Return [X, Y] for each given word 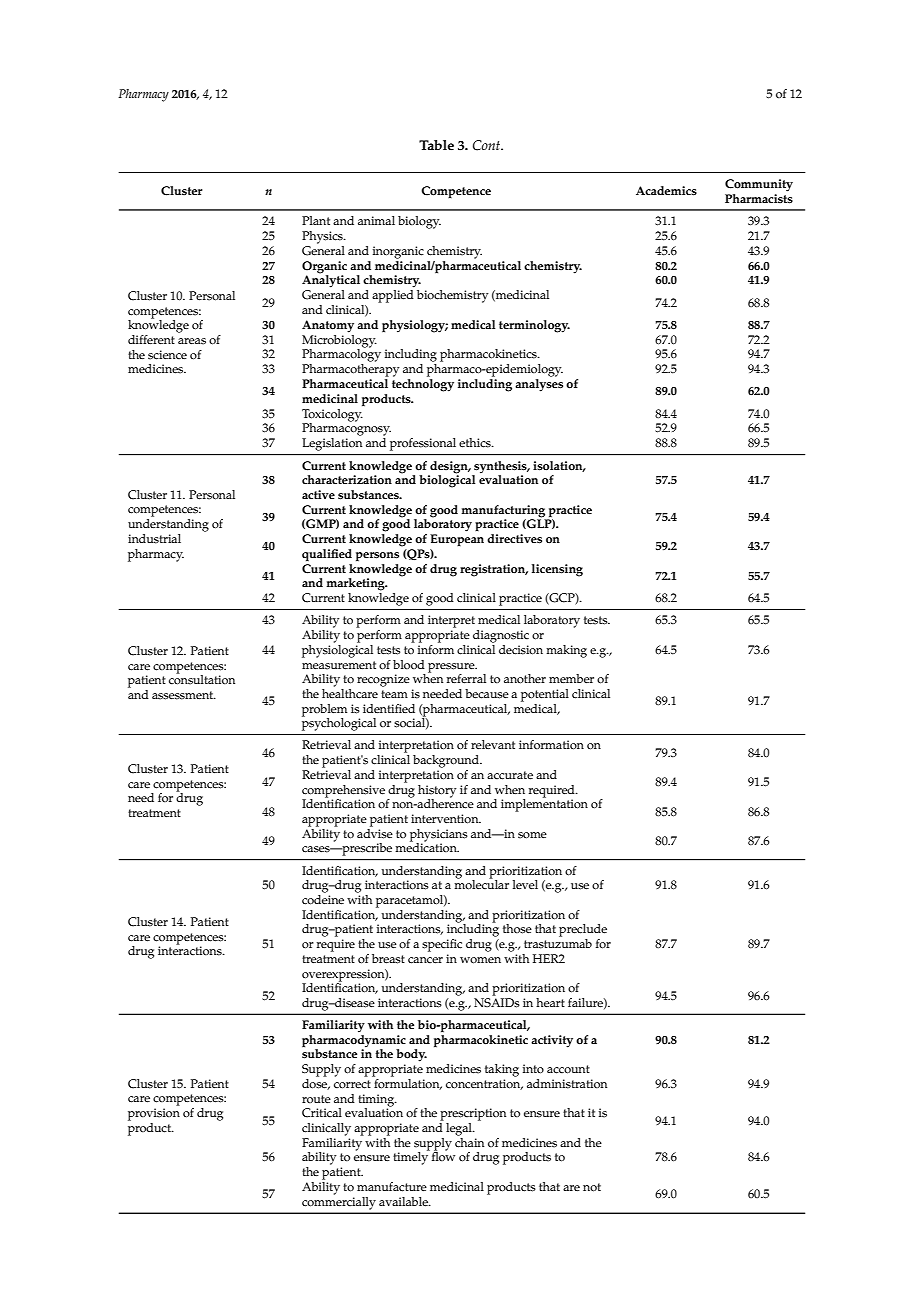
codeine [323, 900]
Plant [316, 220]
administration [567, 1084]
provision [154, 1114]
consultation [202, 679]
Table [436, 145]
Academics [666, 191]
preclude [583, 930]
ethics [476, 443]
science [167, 355]
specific [442, 945]
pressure [452, 668]
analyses [539, 385]
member [571, 678]
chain [469, 1141]
